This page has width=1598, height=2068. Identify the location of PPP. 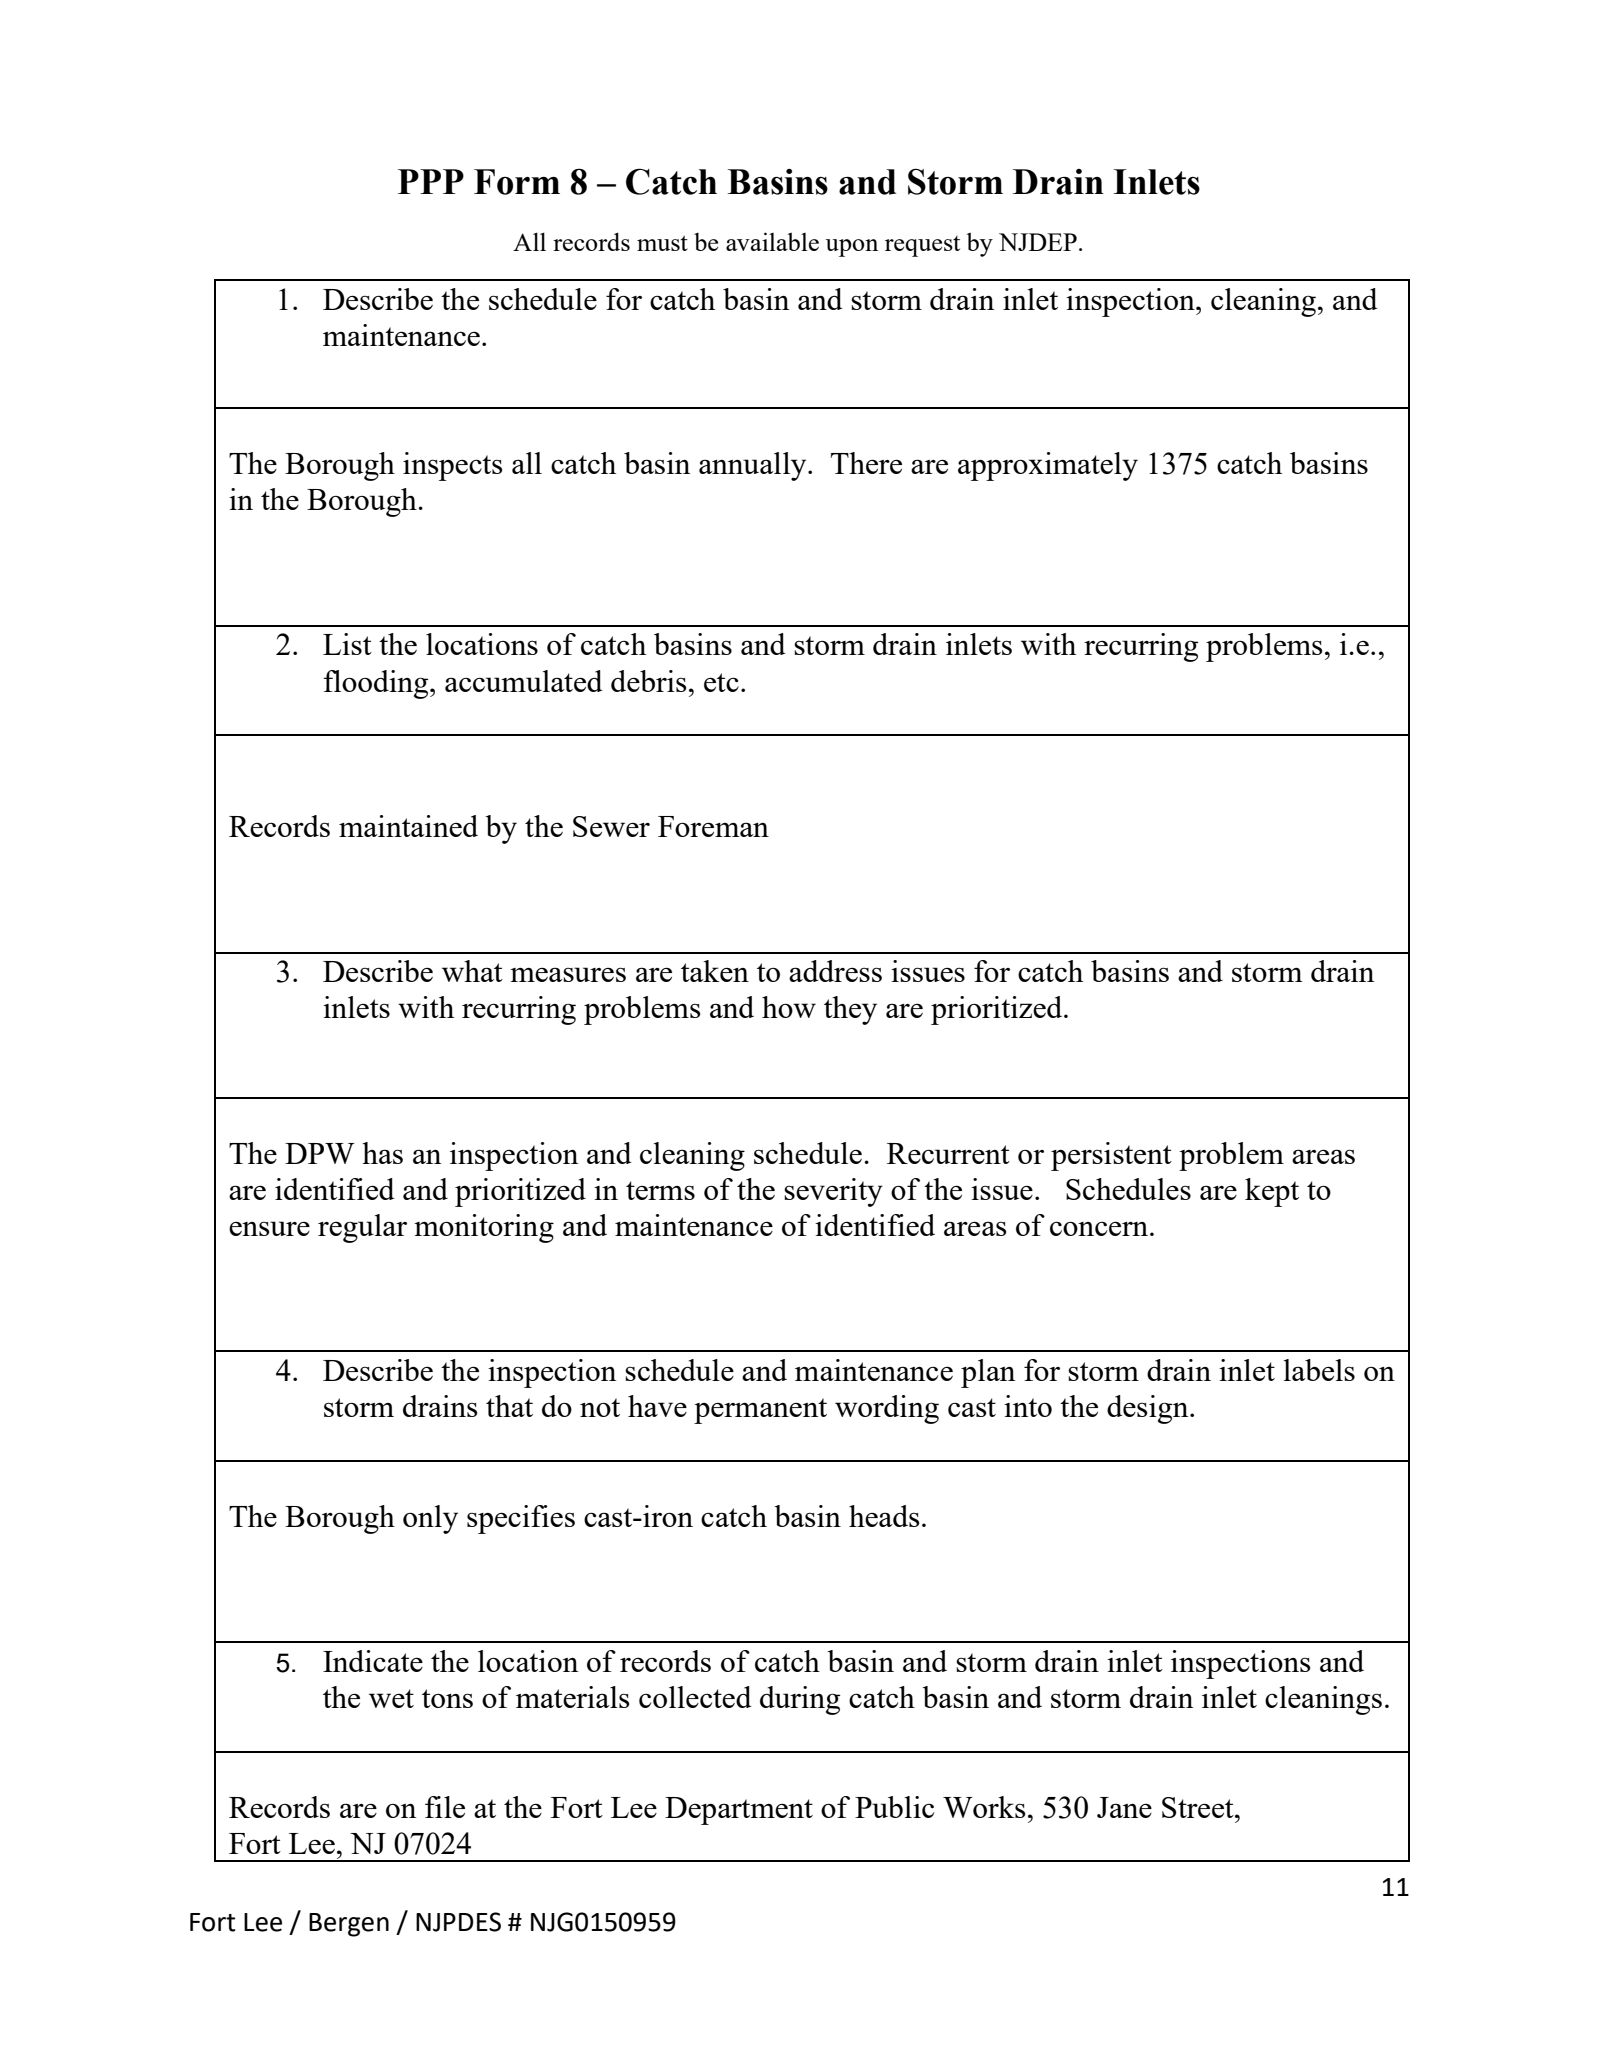
(431, 181).
